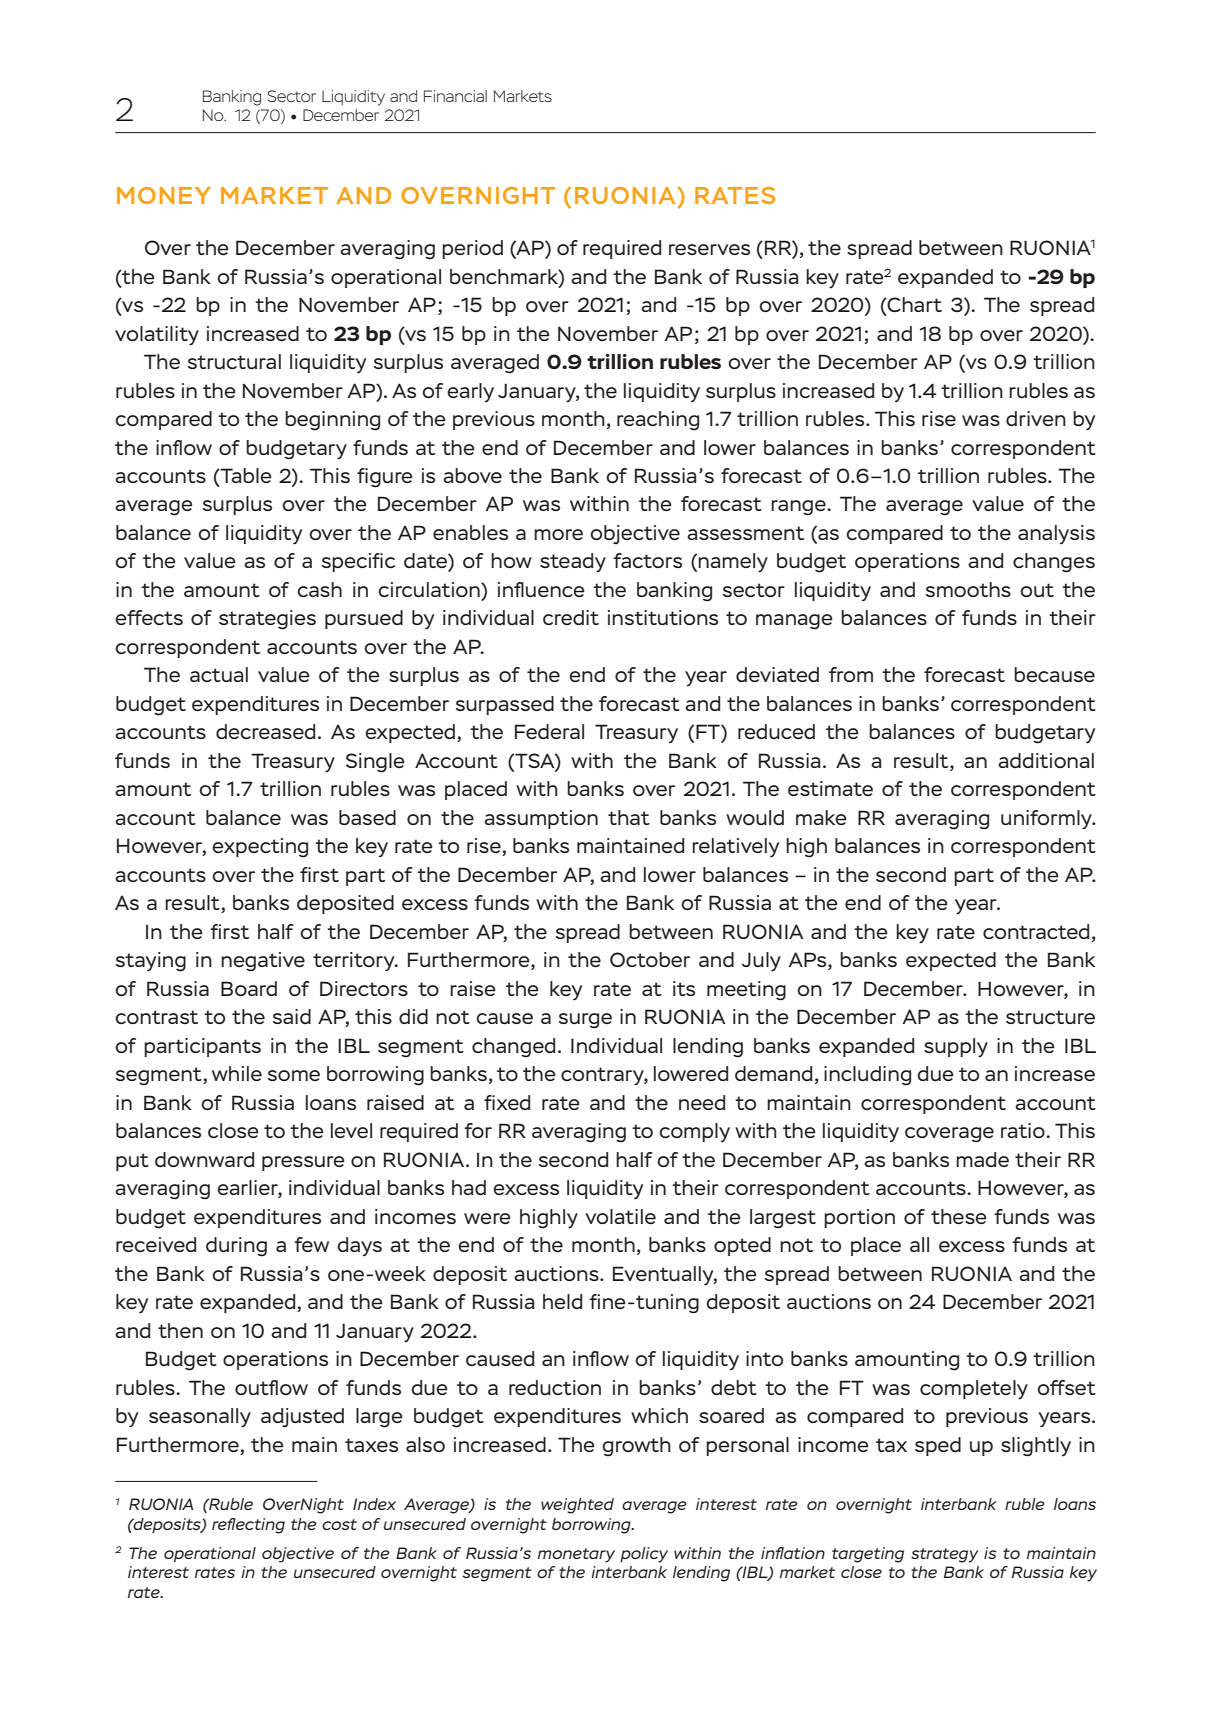 The width and height of the screenshot is (1211, 1713). I want to click on driven, so click(1036, 418).
